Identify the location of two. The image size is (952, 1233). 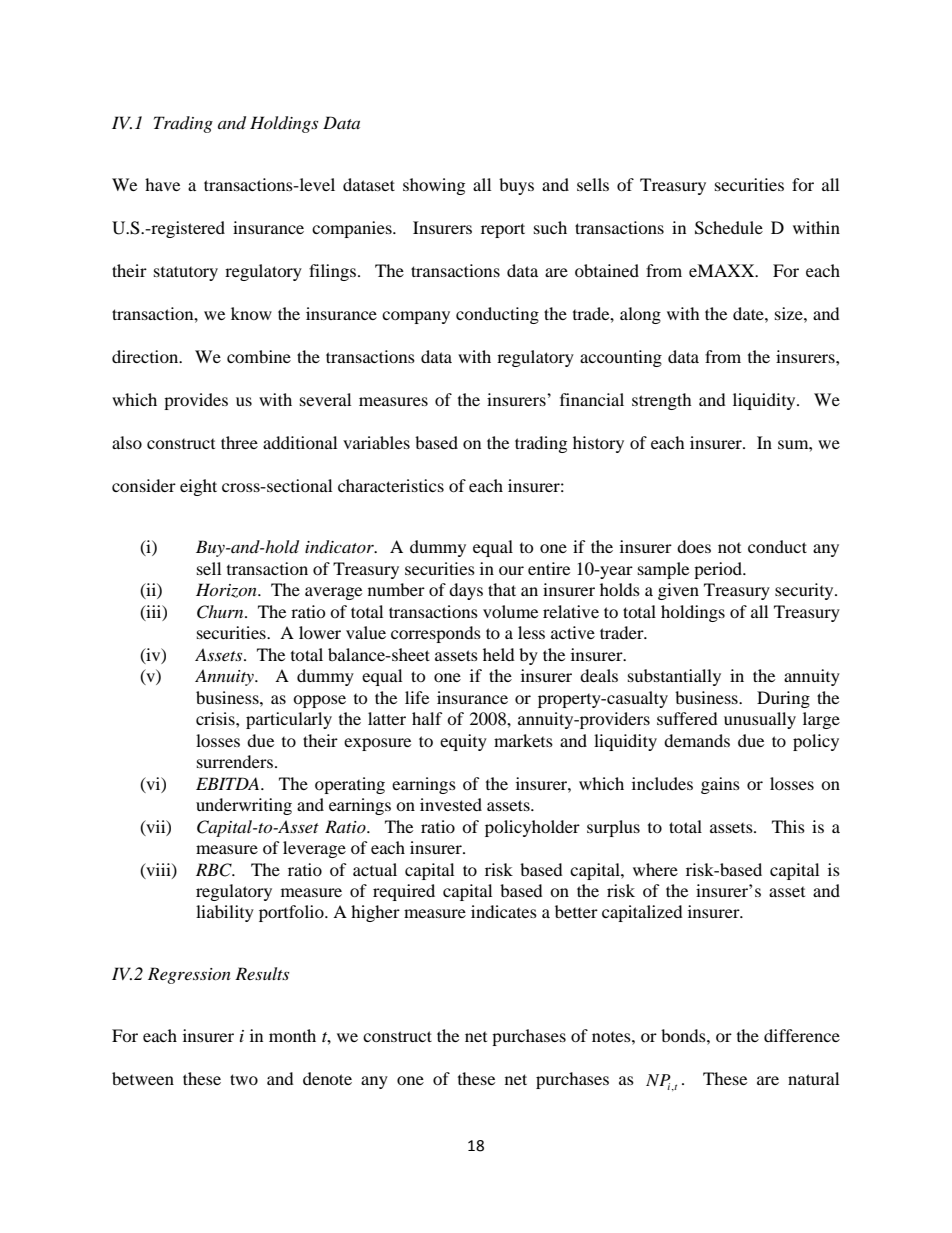
(244, 1079).
